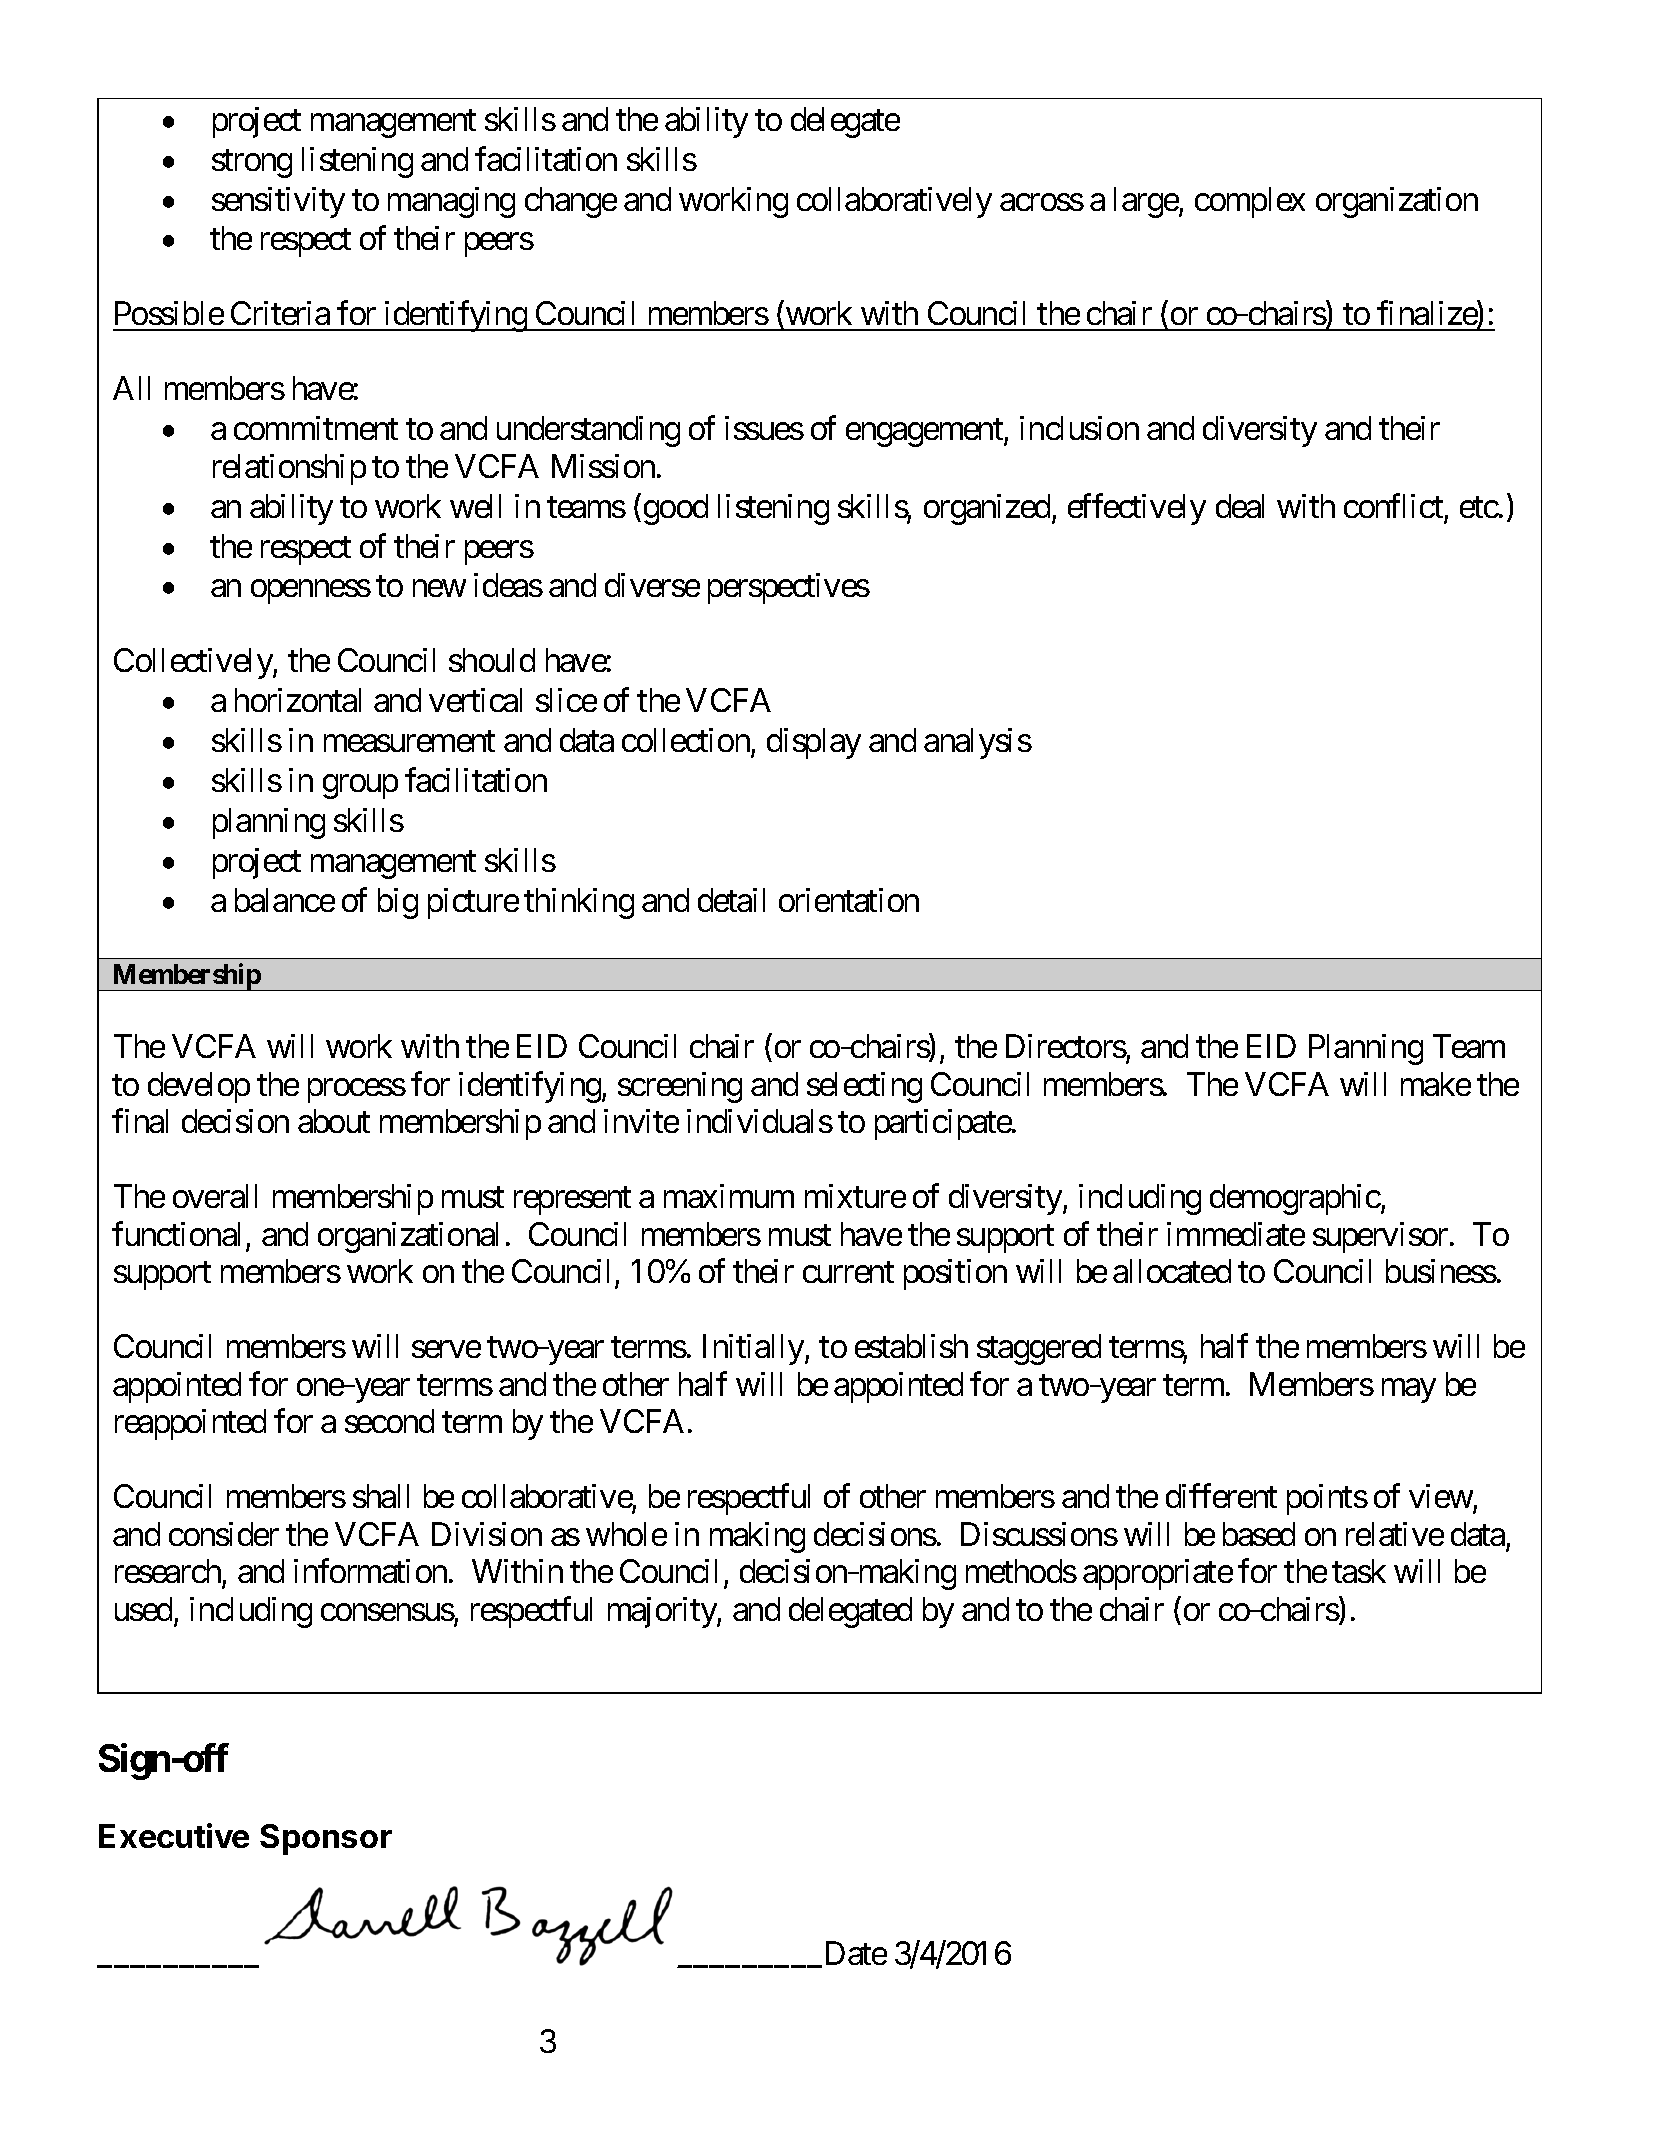  What do you see at coordinates (194, 663) in the document?
I see `Collectively` at bounding box center [194, 663].
